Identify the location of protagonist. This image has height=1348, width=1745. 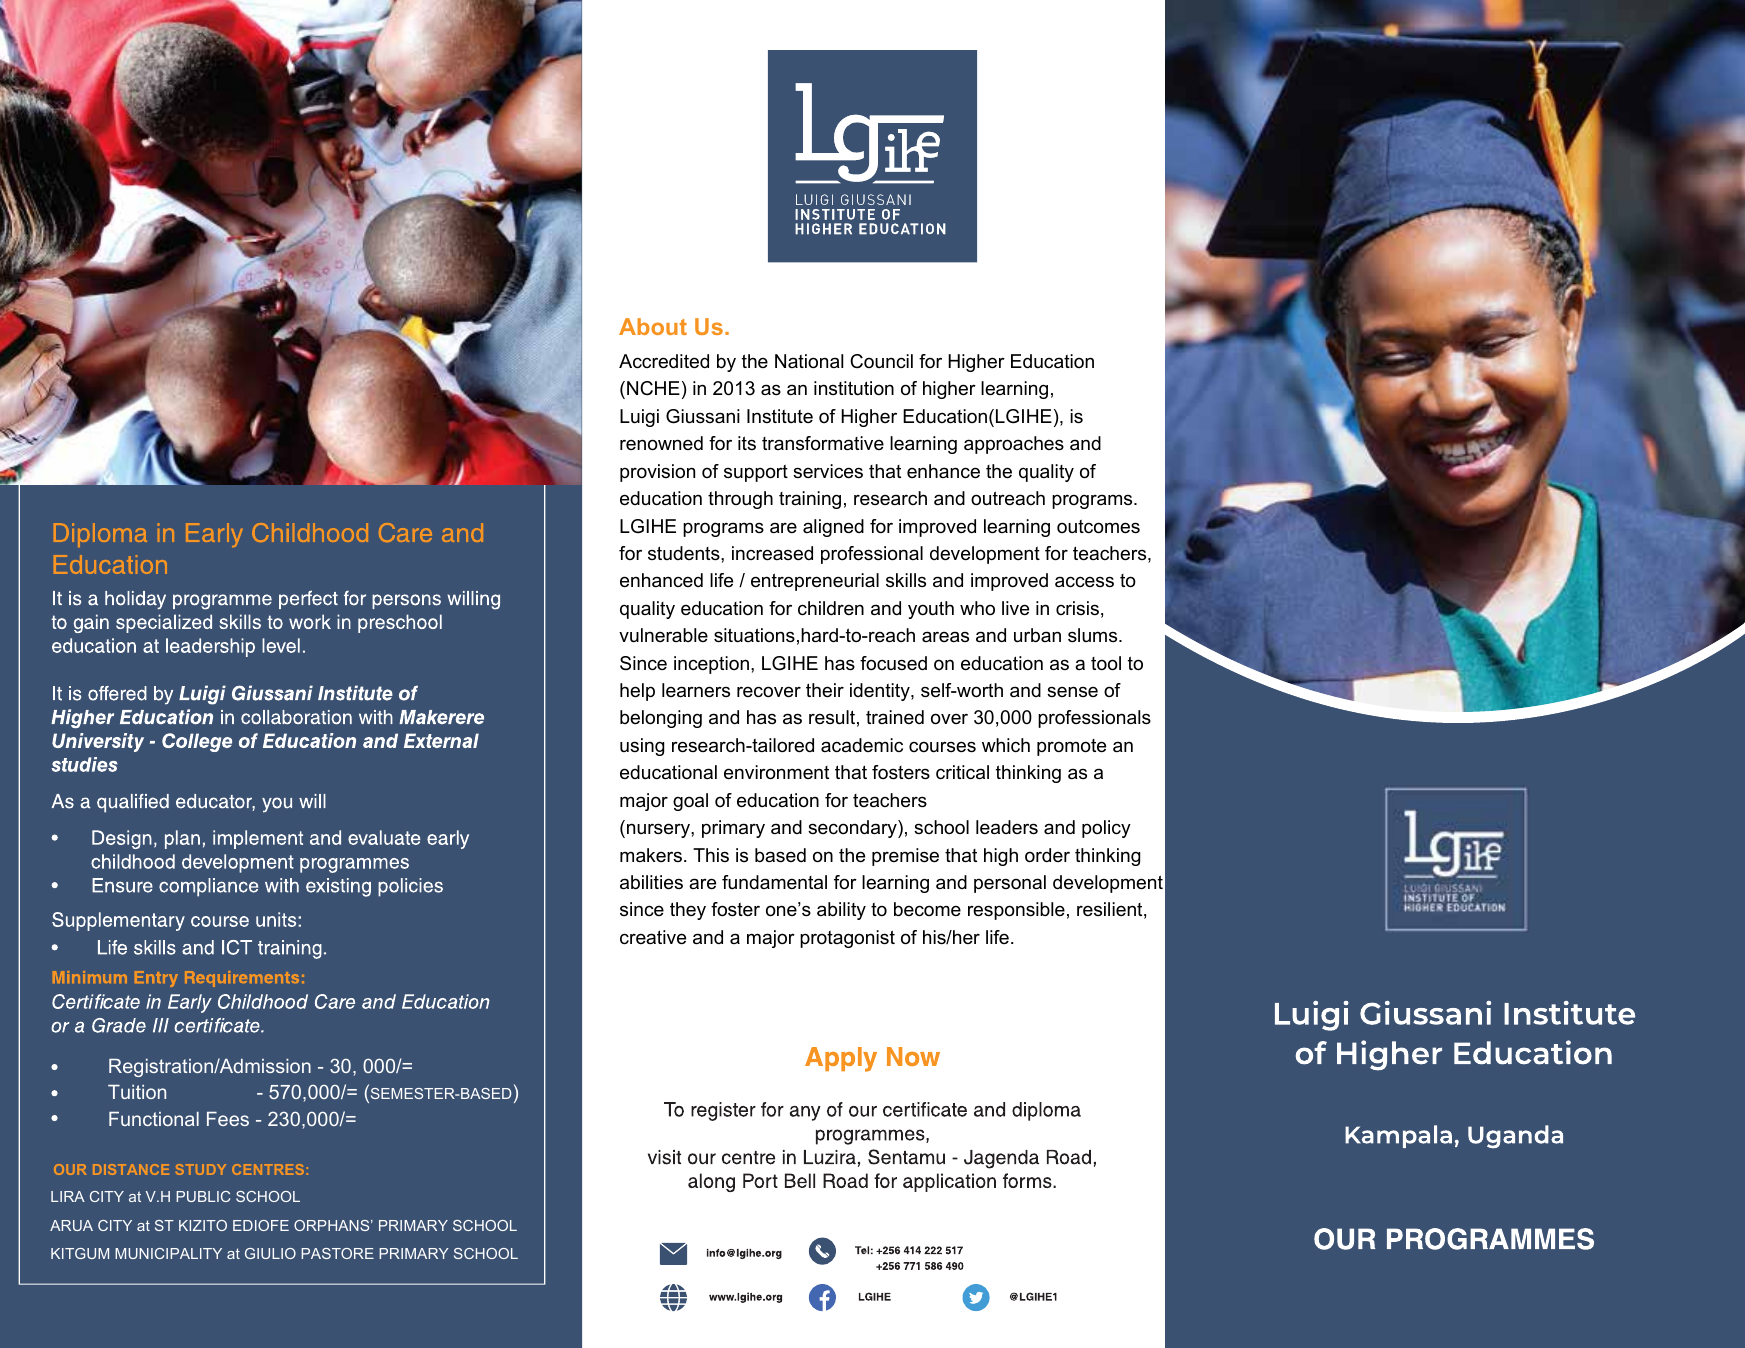
(847, 939).
